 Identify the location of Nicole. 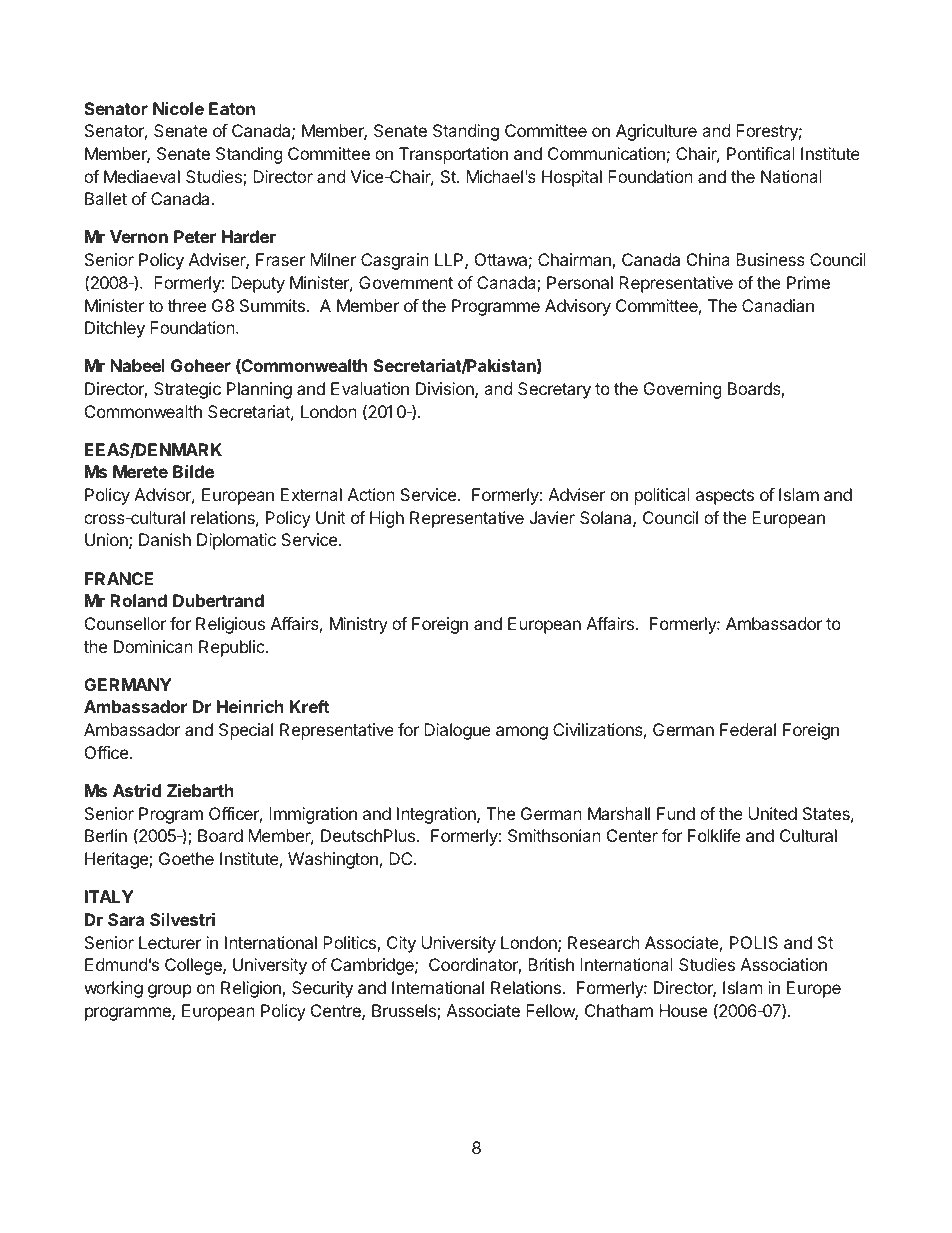
(178, 108).
